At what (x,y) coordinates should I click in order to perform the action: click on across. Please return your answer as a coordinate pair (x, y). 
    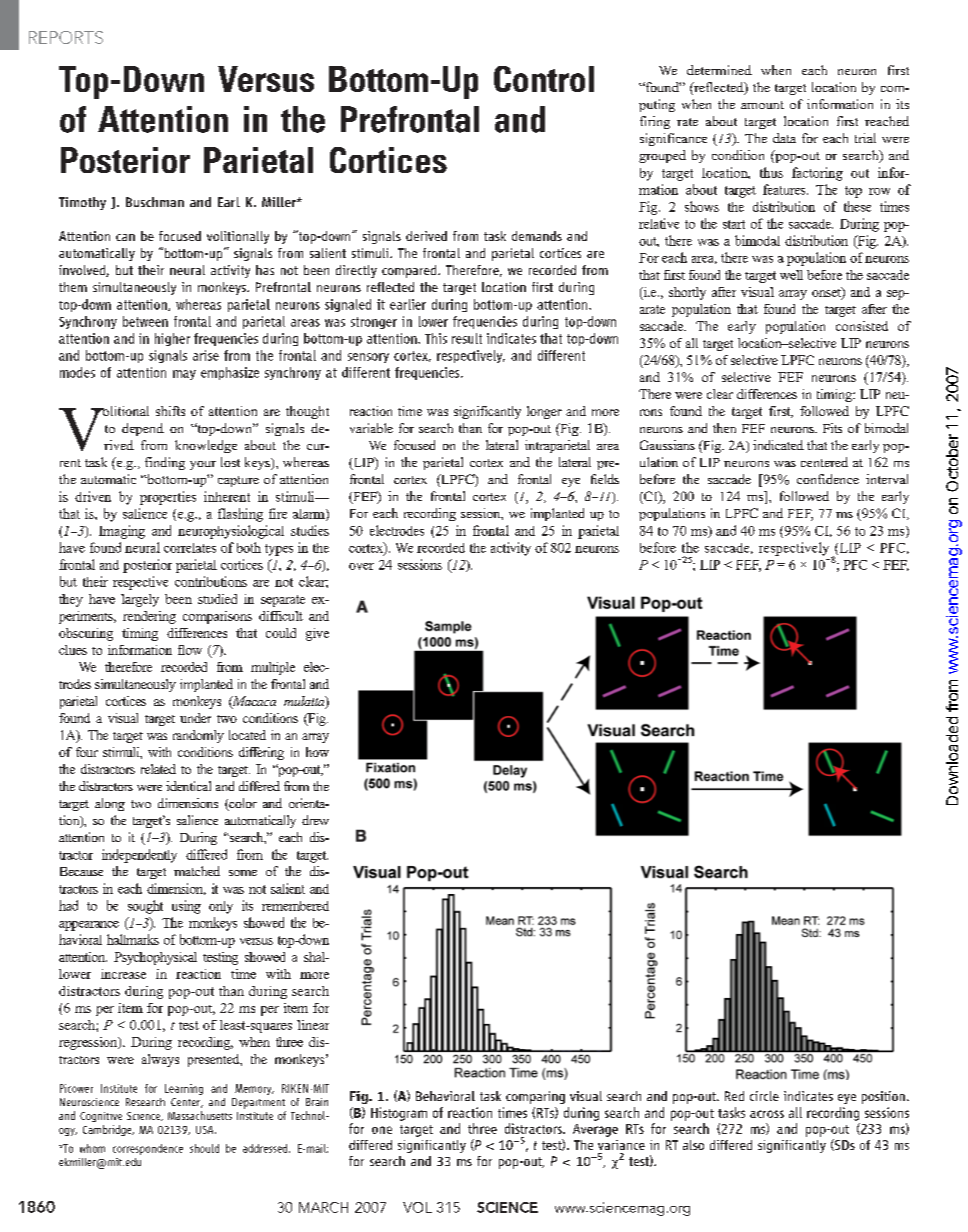
    Looking at the image, I should click on (767, 1114).
